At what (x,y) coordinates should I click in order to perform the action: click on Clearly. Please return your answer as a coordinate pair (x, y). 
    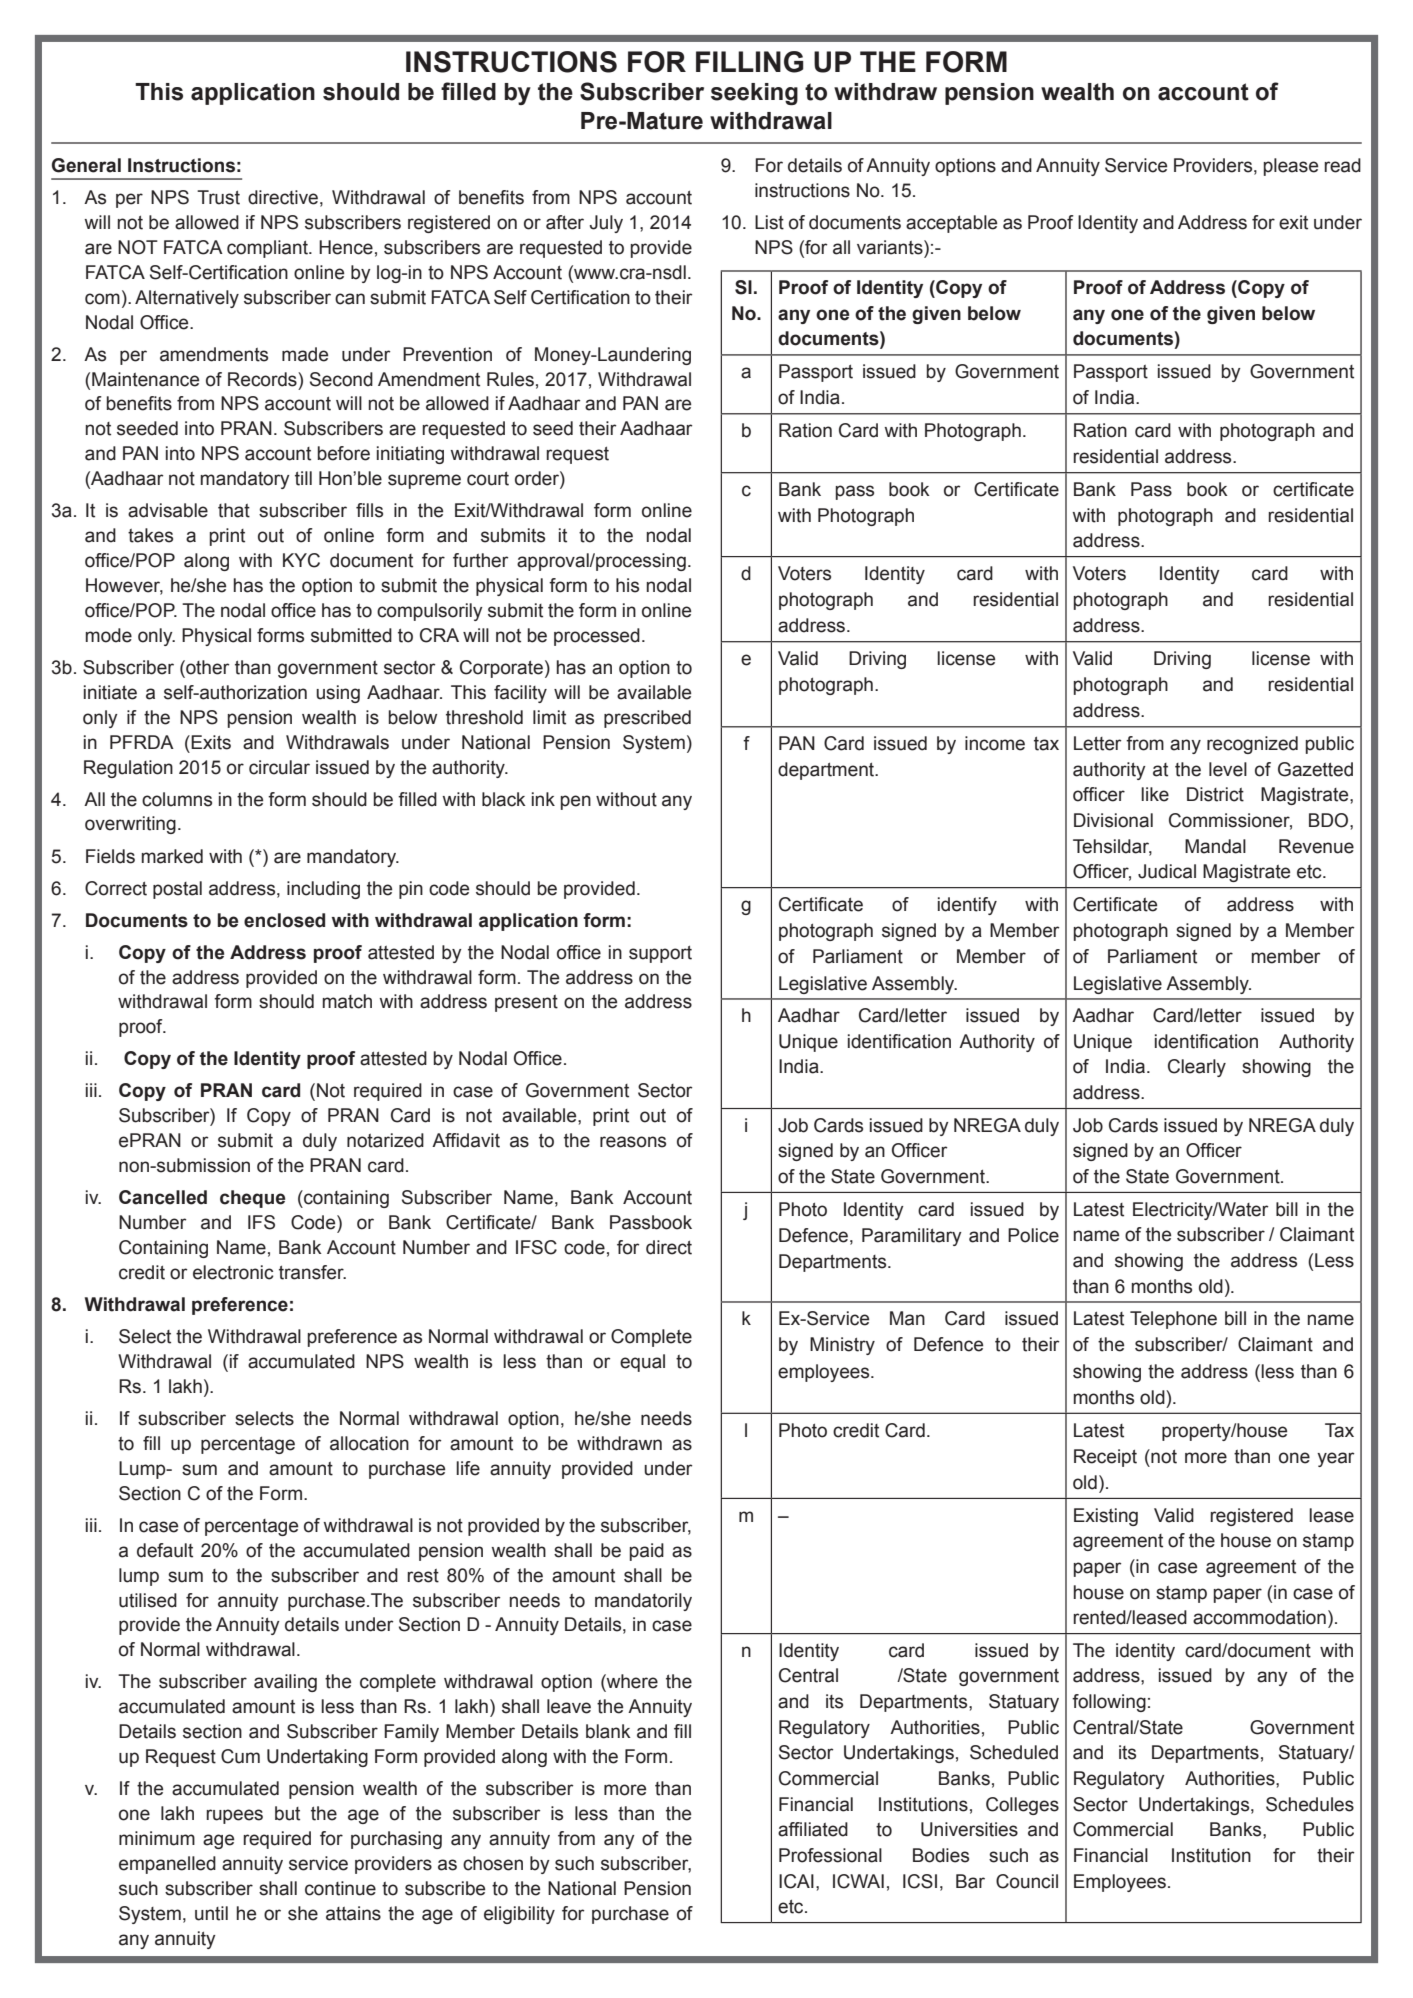
    Looking at the image, I should click on (1197, 1068).
